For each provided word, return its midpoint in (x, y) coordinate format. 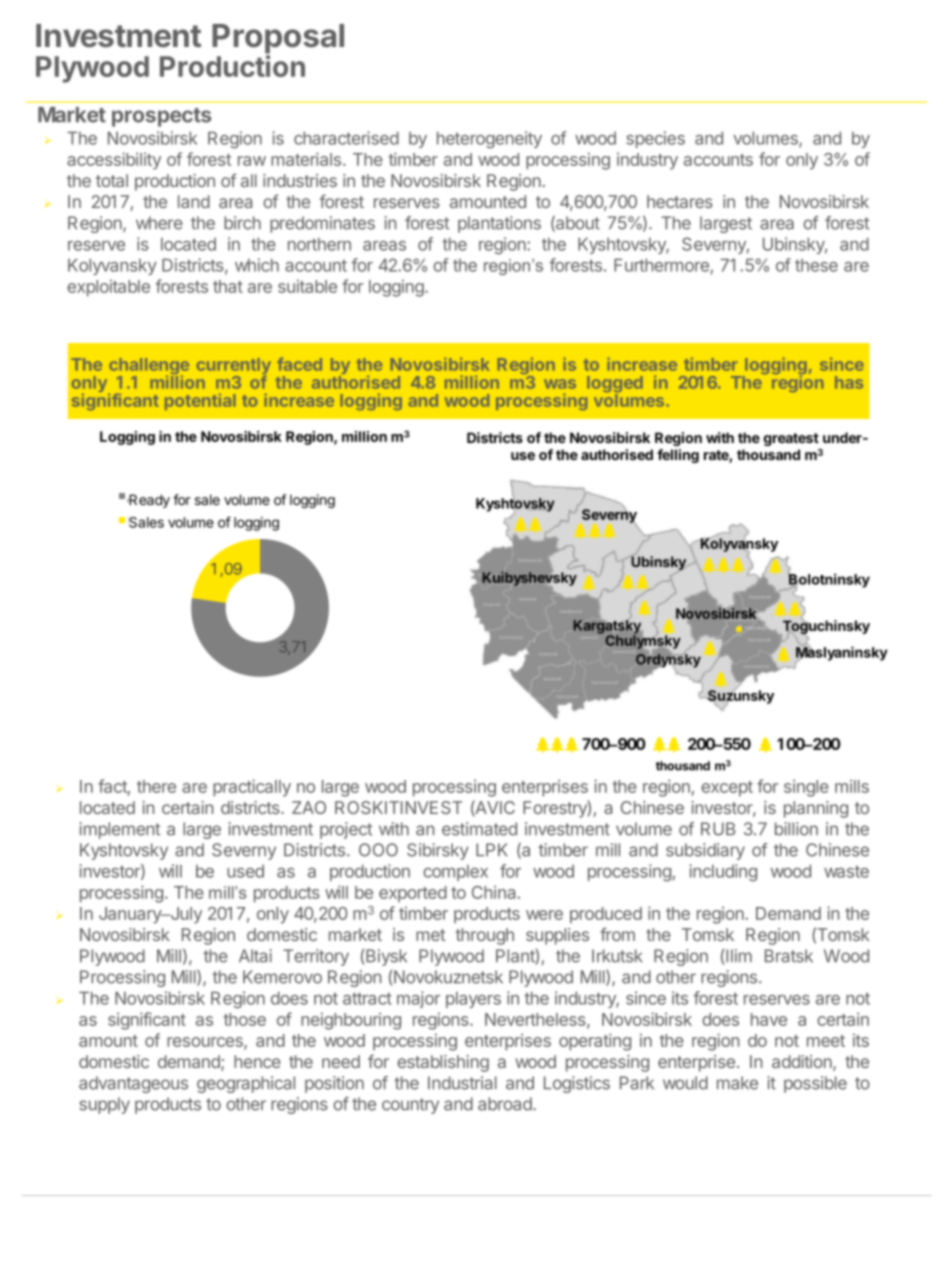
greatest (791, 439)
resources (206, 1043)
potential (200, 402)
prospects (161, 117)
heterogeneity (489, 139)
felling (678, 456)
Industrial (462, 1083)
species (655, 139)
